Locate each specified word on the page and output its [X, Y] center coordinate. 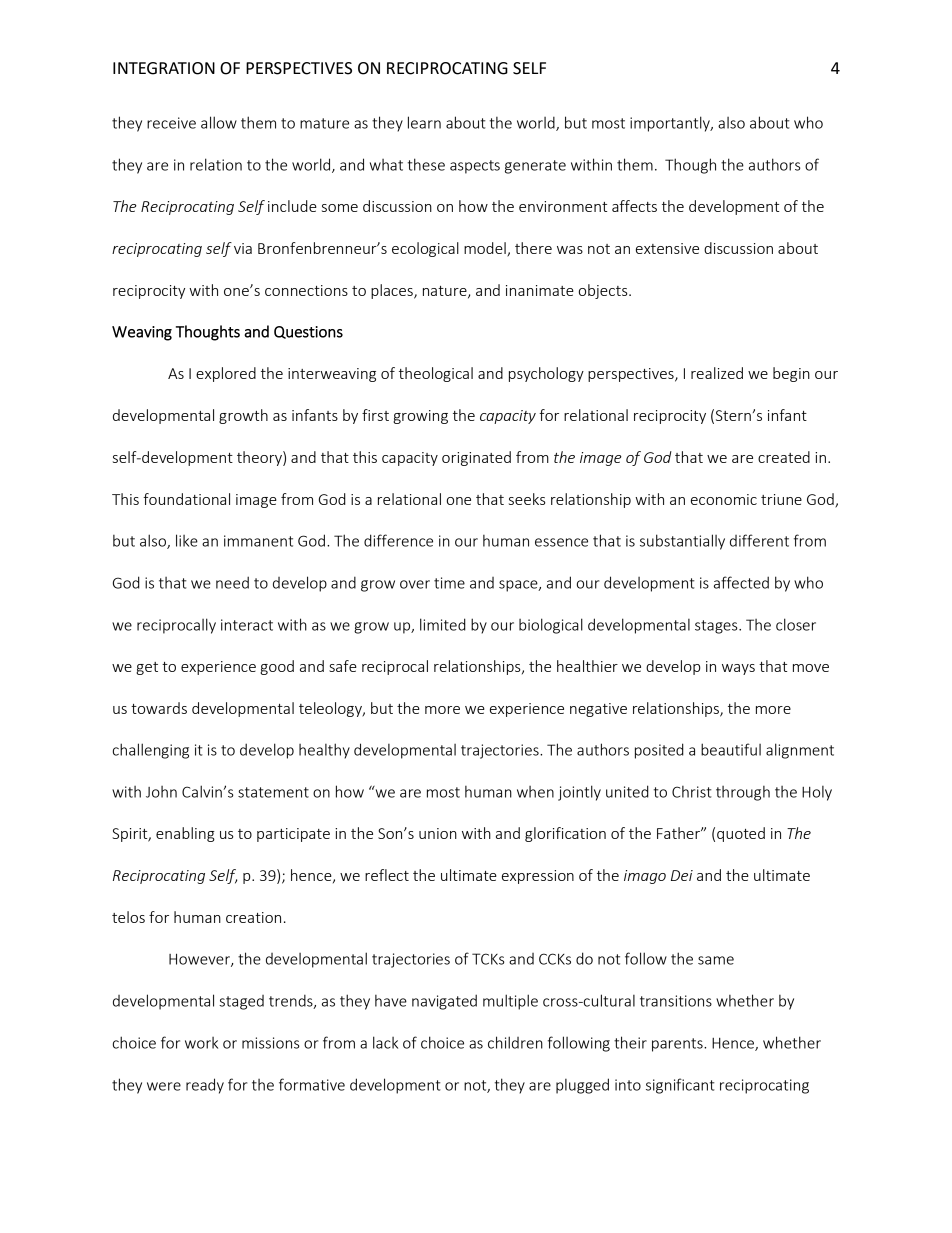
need [232, 582]
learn [424, 122]
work [201, 1043]
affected [741, 582]
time [449, 583]
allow [219, 122]
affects [634, 206]
